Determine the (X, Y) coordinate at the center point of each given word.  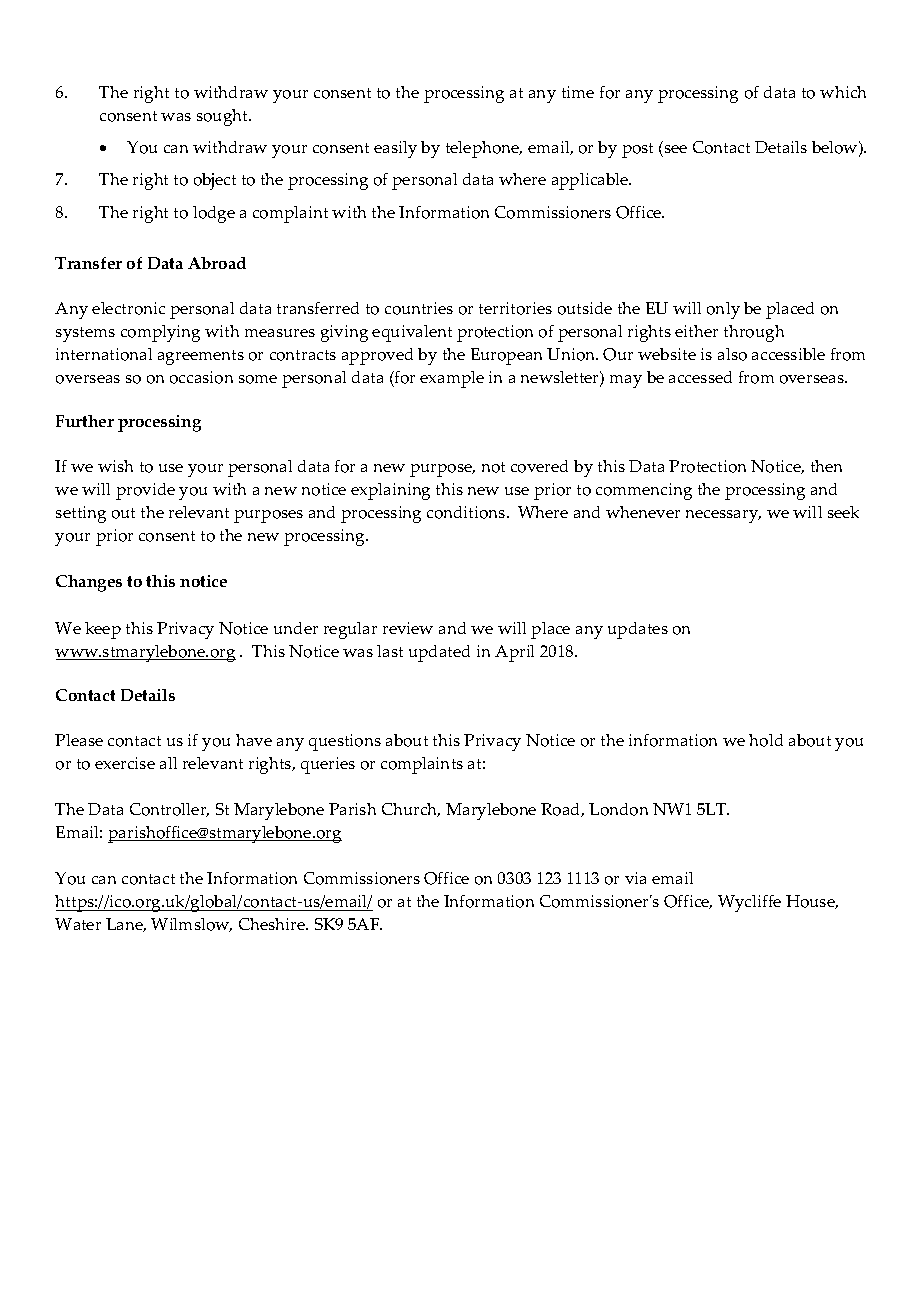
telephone (484, 149)
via (635, 878)
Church (411, 810)
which (843, 92)
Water (78, 924)
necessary (723, 516)
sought (224, 117)
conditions (467, 512)
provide (145, 491)
